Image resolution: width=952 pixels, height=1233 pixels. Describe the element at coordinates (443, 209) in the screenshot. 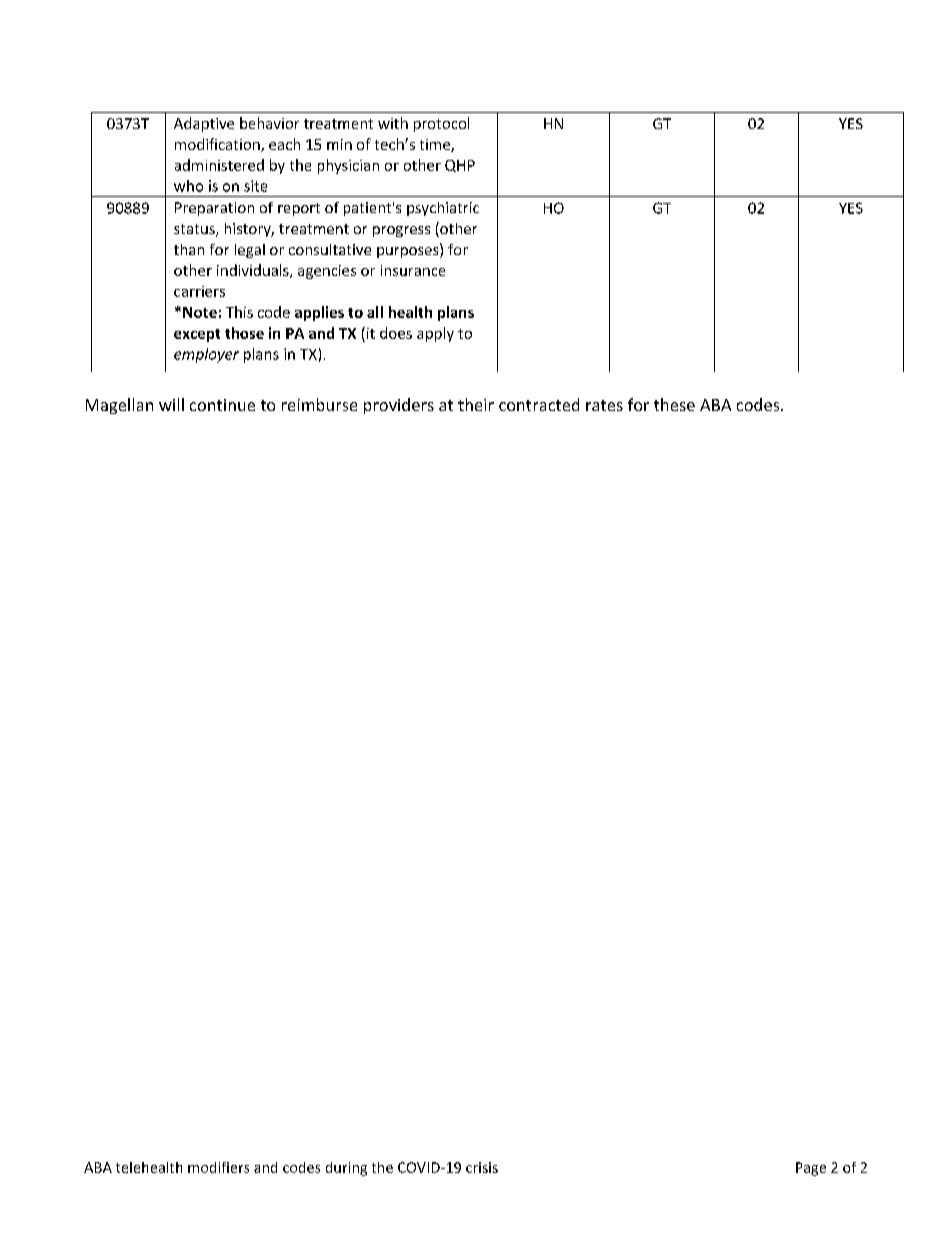

I see `psychiatric` at that location.
